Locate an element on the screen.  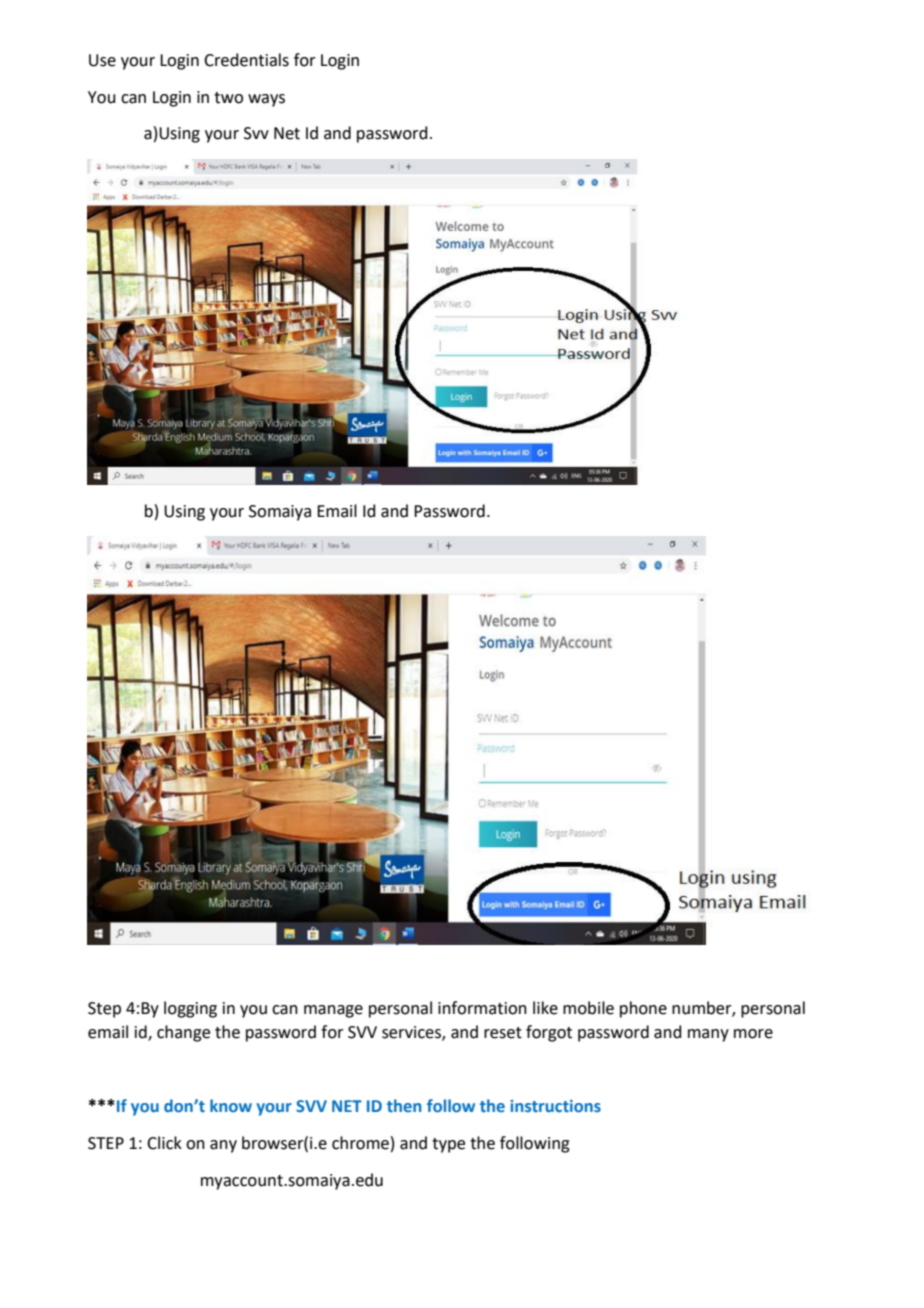
ways is located at coordinates (266, 100).
